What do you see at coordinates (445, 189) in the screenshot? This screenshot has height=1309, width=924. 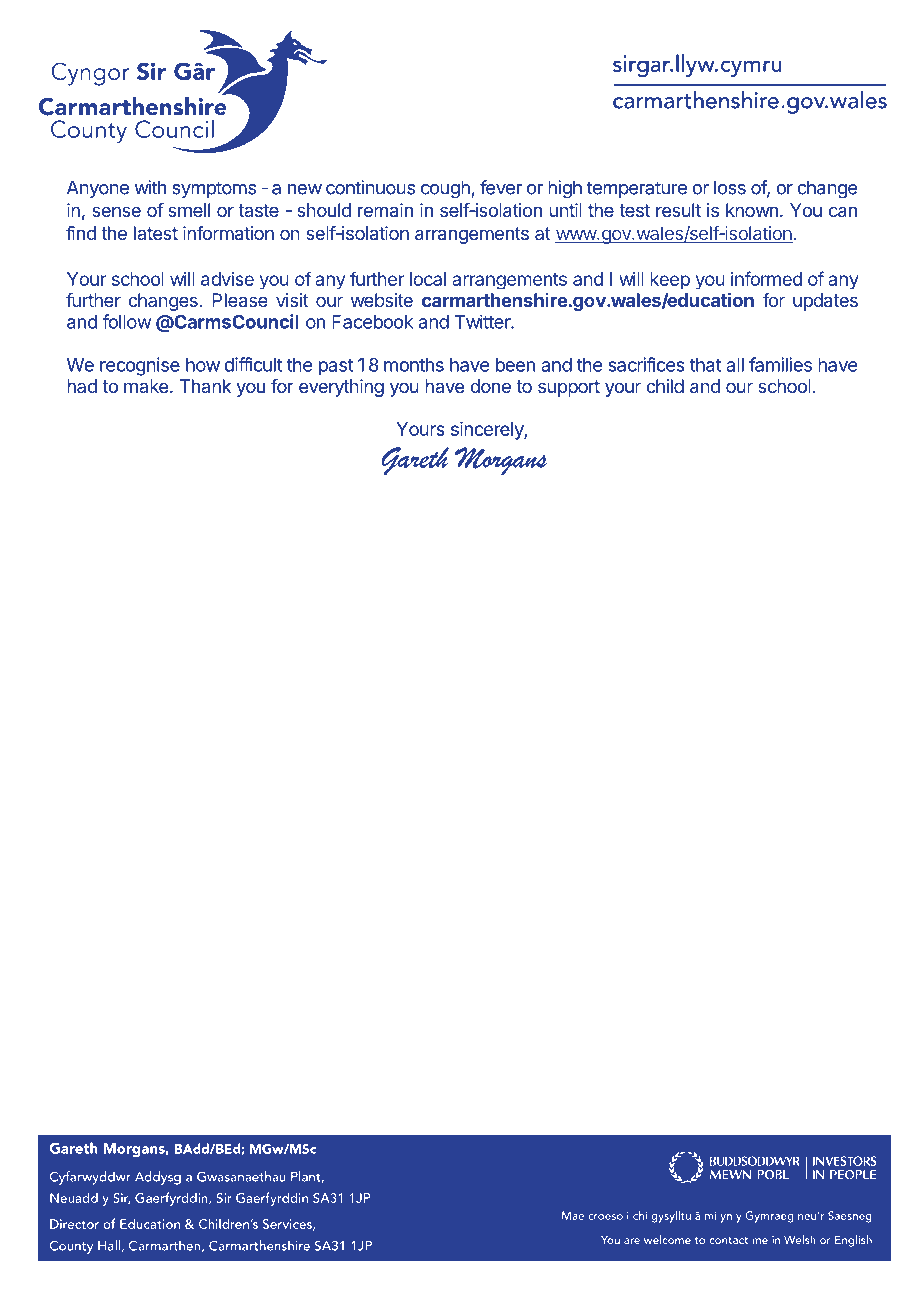 I see `cough` at bounding box center [445, 189].
